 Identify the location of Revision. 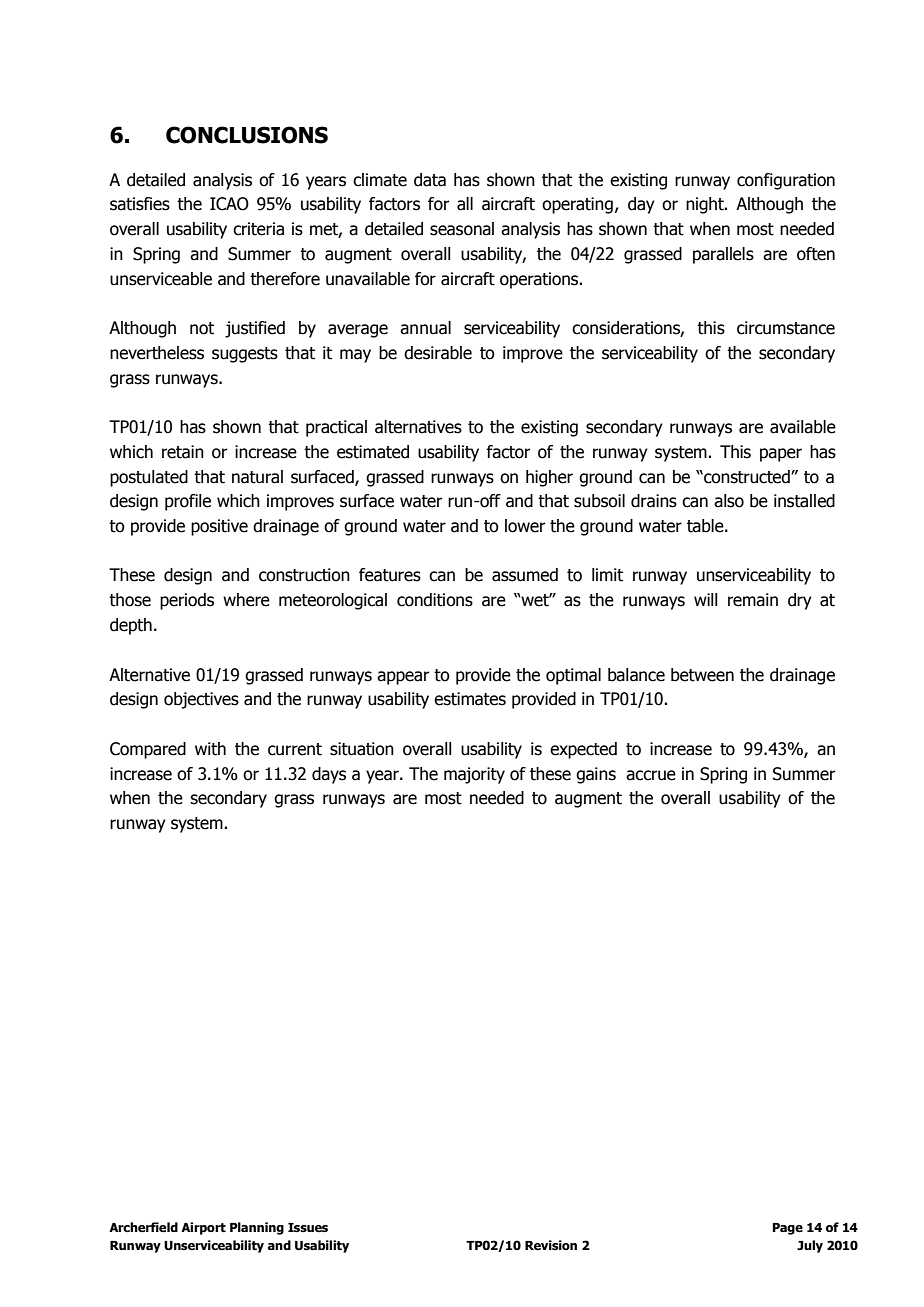
(551, 1245).
